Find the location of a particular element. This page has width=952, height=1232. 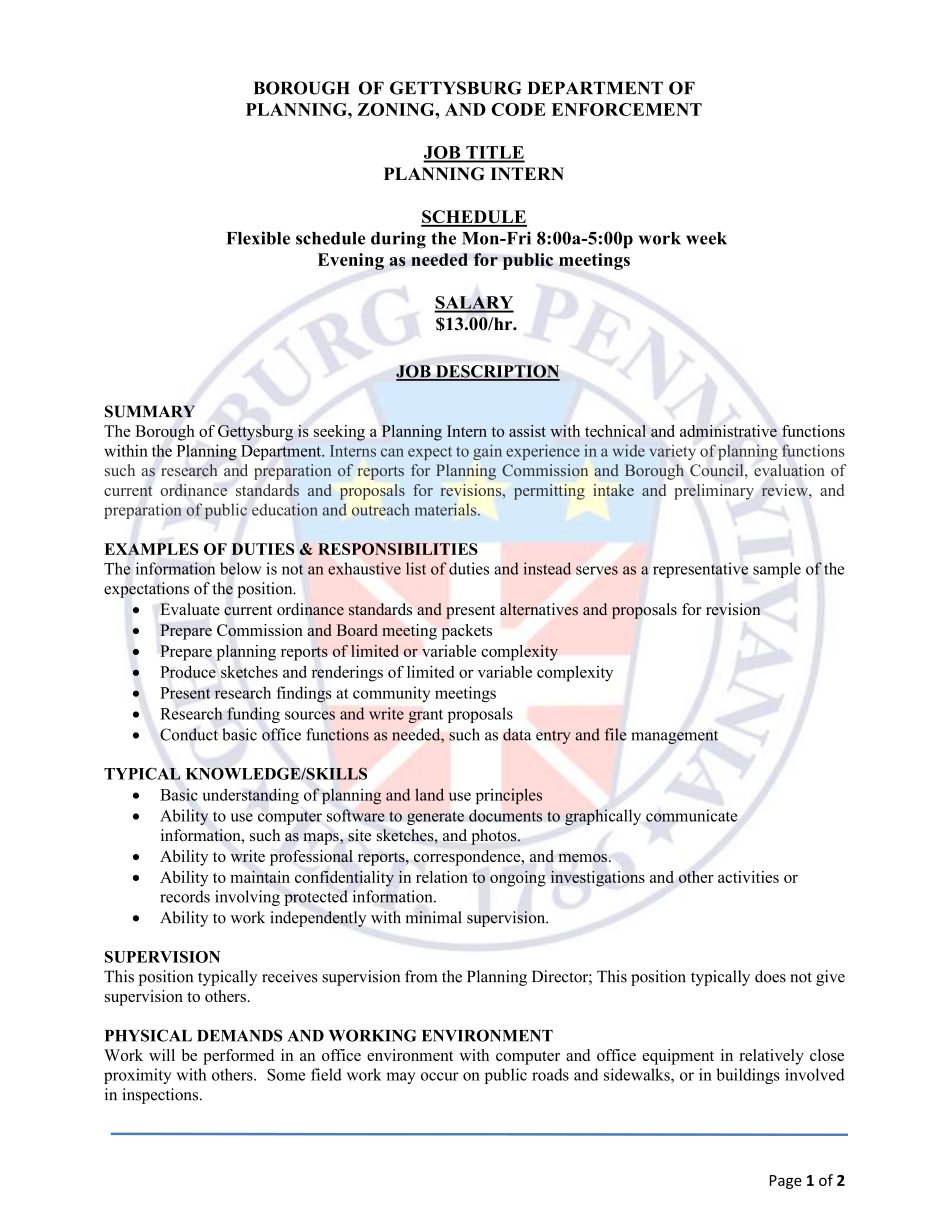

Flexible is located at coordinates (258, 238).
